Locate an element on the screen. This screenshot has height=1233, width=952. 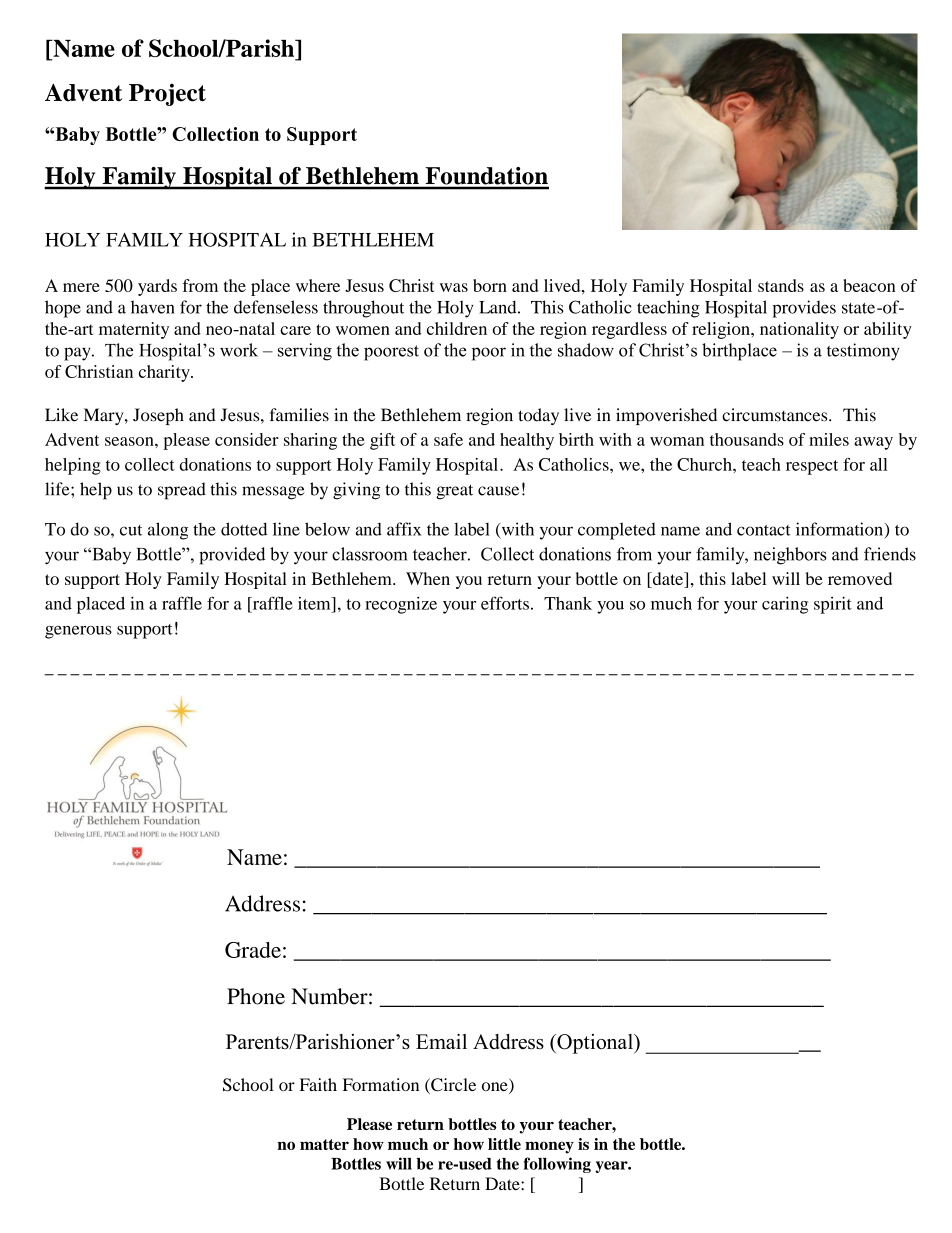
stands is located at coordinates (781, 285).
